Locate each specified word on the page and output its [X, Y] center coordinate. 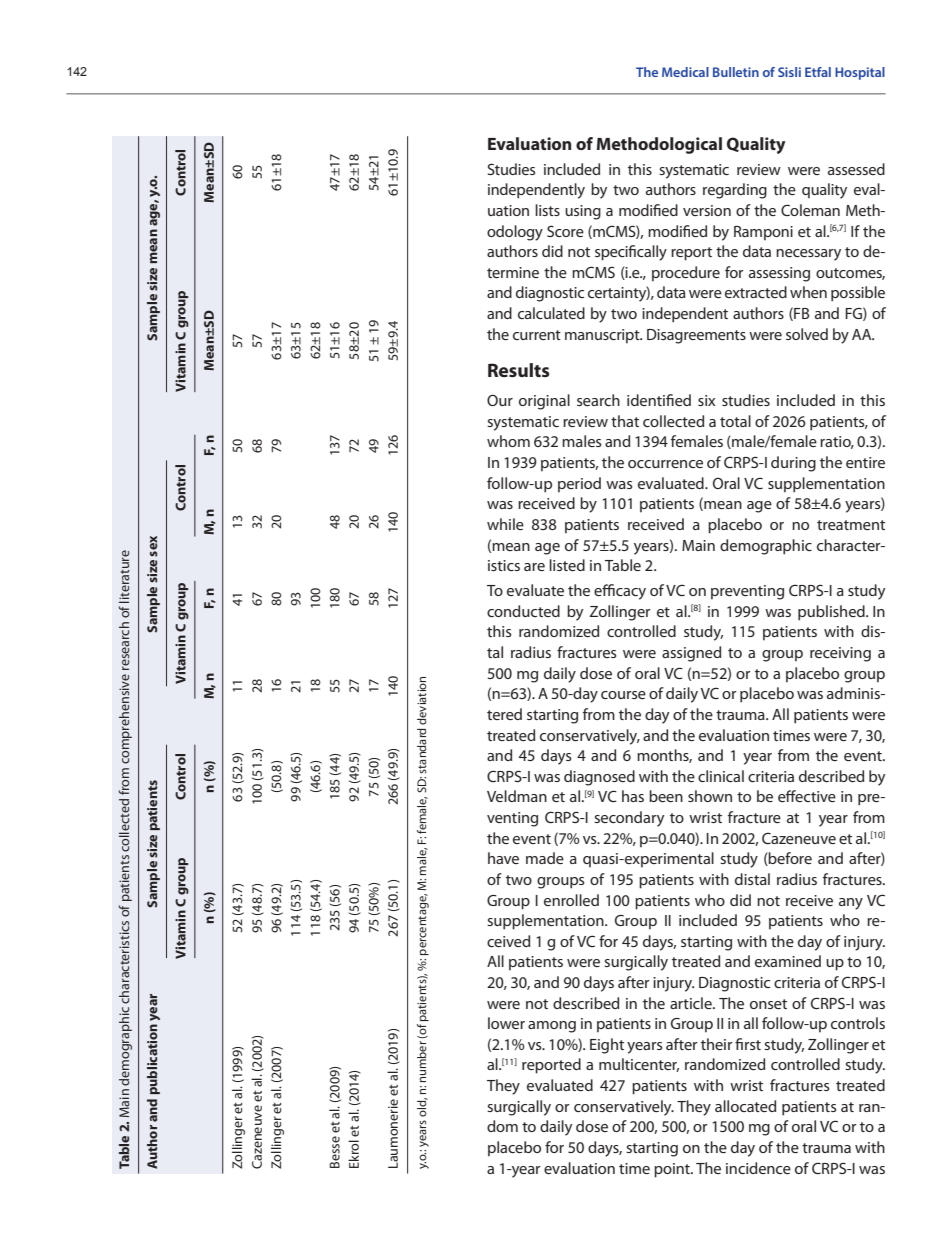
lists [547, 210]
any [851, 904]
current [537, 335]
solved [807, 334]
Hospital [860, 73]
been [666, 796]
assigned [691, 654]
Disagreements [696, 336]
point [673, 1170]
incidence [758, 1168]
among [552, 1027]
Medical [685, 72]
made [545, 858]
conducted [523, 611]
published [832, 613]
